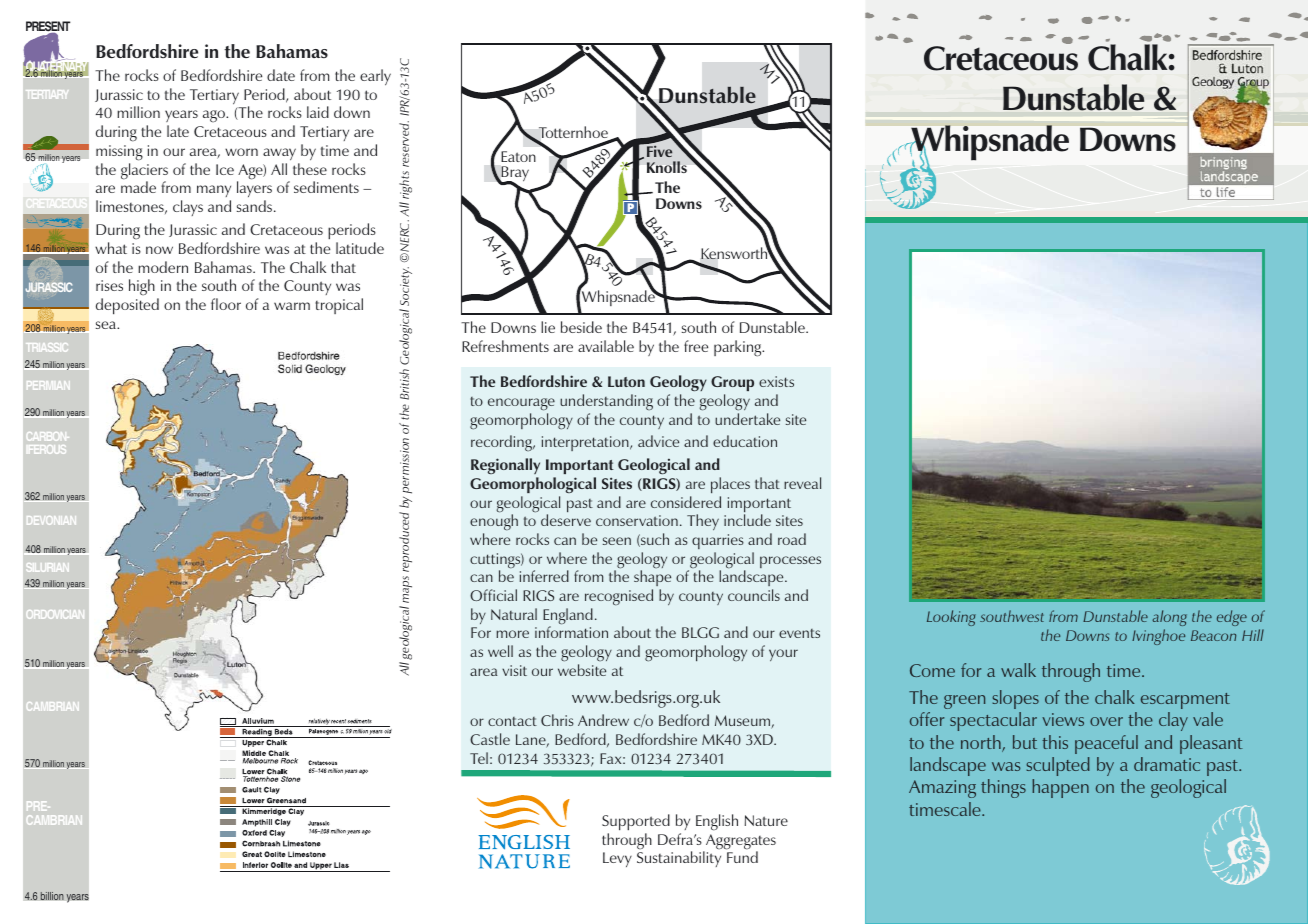 The image size is (1308, 924). Describe the element at coordinates (802, 483) in the image. I see `reveal` at that location.
